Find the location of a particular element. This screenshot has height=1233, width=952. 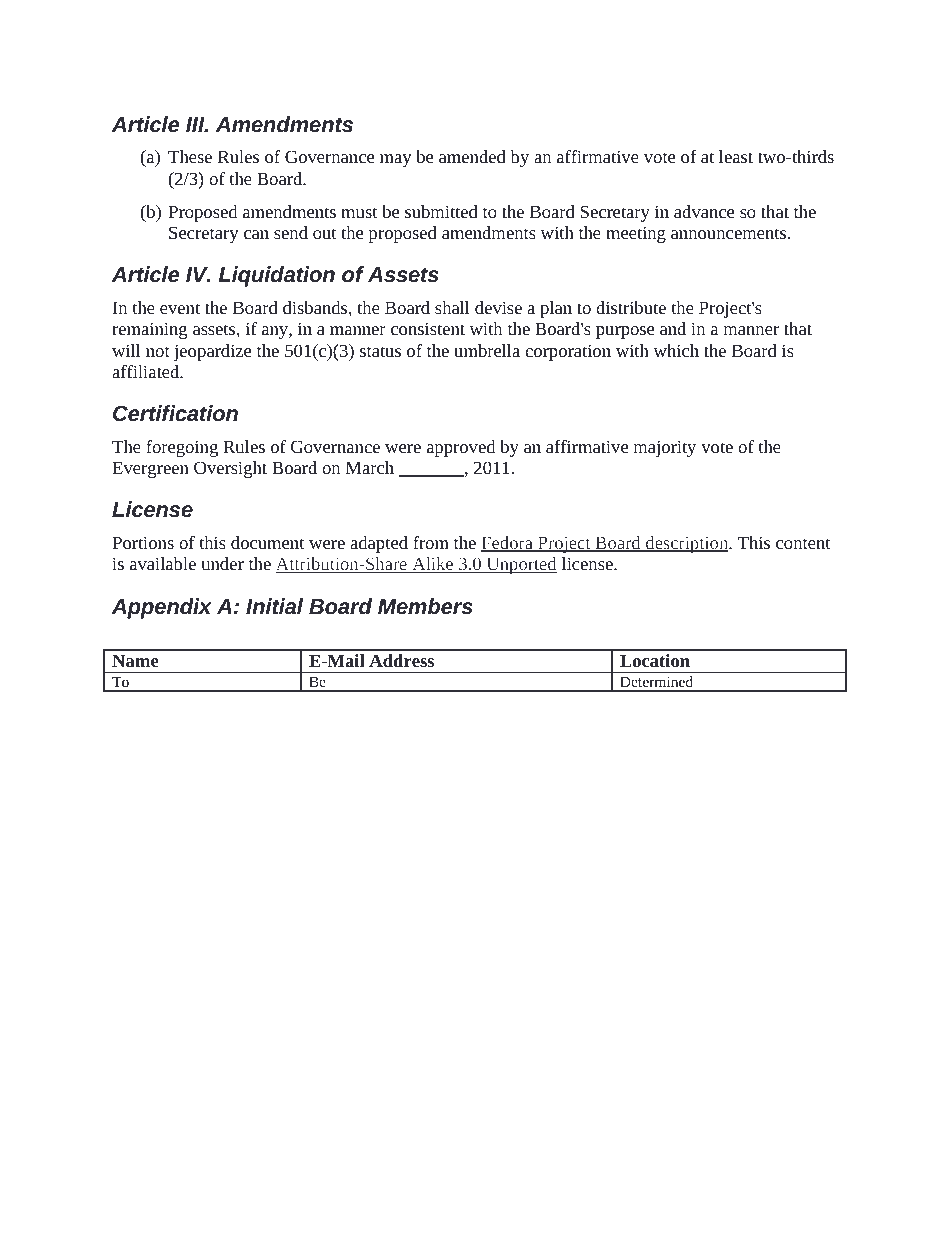

distribute is located at coordinates (631, 307).
